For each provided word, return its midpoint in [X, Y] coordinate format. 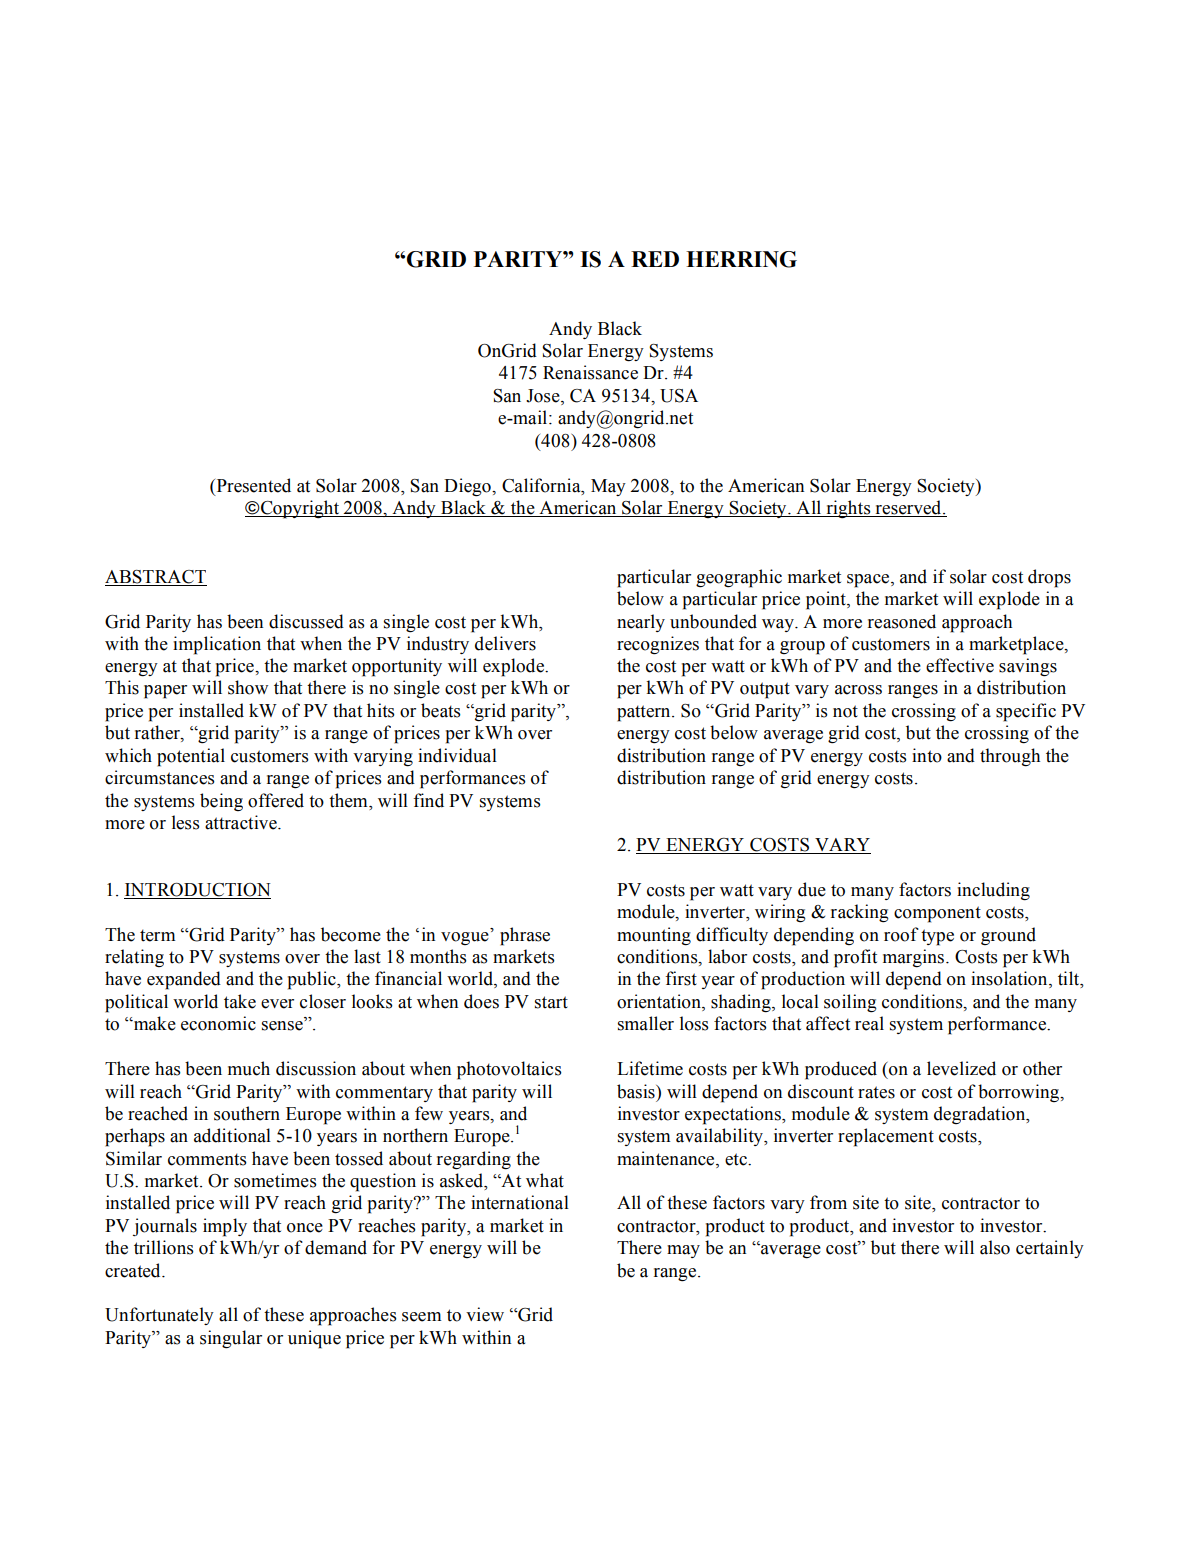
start [551, 1002]
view [485, 1314]
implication [217, 645]
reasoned [902, 621]
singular [231, 1339]
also [995, 1247]
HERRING [741, 259]
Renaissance [590, 372]
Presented [252, 485]
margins [913, 958]
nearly [641, 623]
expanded [184, 980]
